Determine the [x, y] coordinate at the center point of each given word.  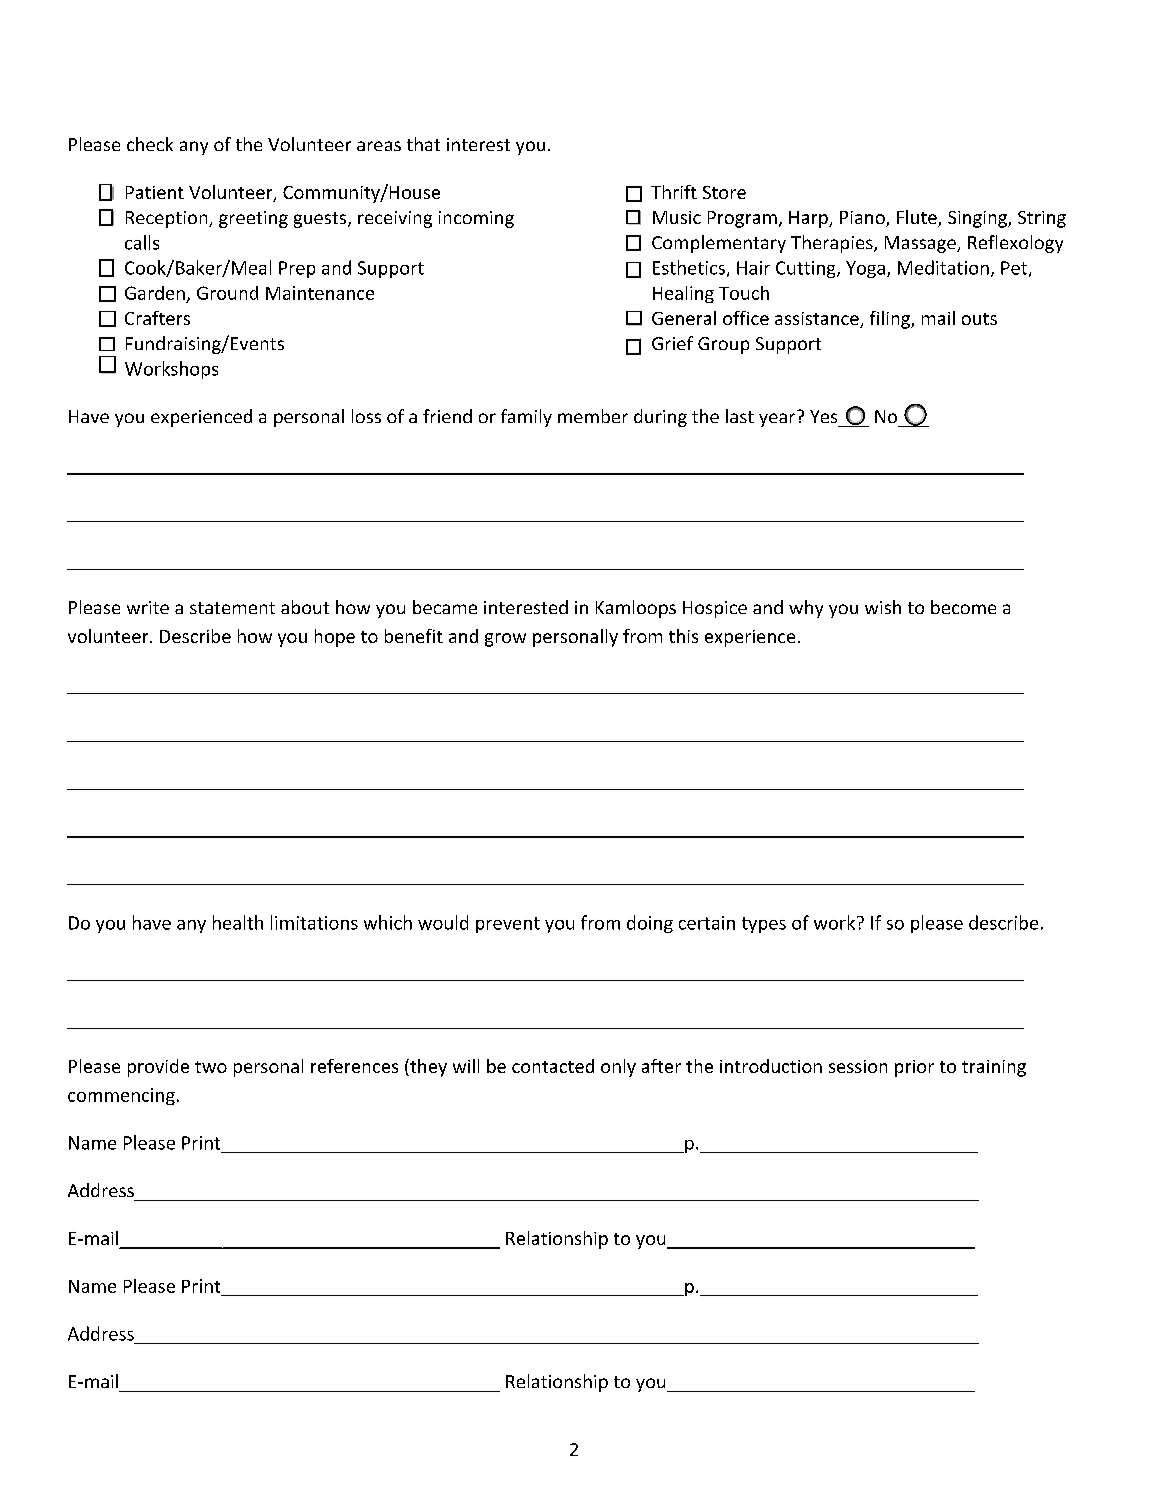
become [963, 607]
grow [505, 640]
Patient [155, 192]
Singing [978, 219]
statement [232, 608]
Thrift [674, 192]
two [211, 1067]
